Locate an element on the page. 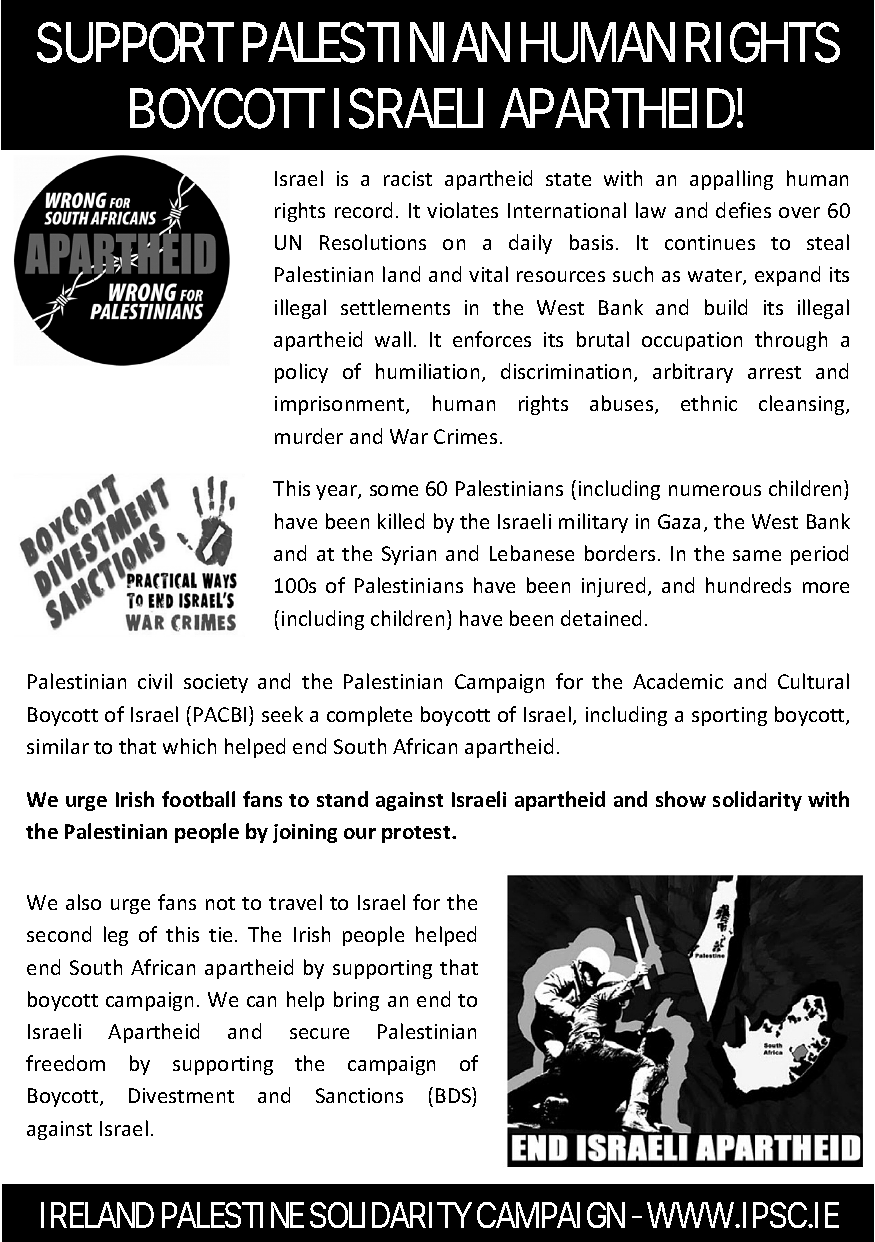 Image resolution: width=875 pixels, height=1242 pixels. violates is located at coordinates (462, 210).
